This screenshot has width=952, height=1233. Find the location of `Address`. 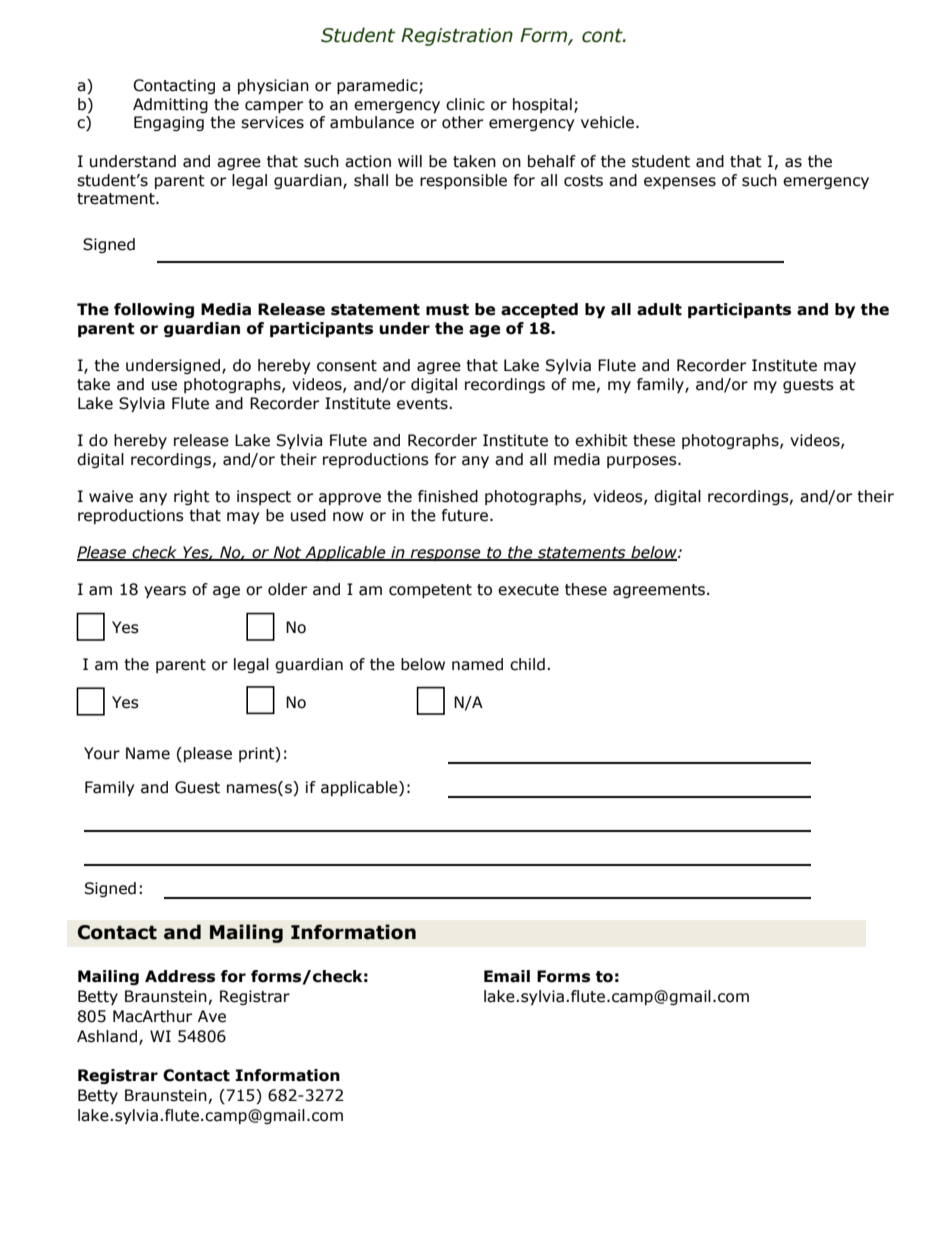

Address is located at coordinates (180, 976).
